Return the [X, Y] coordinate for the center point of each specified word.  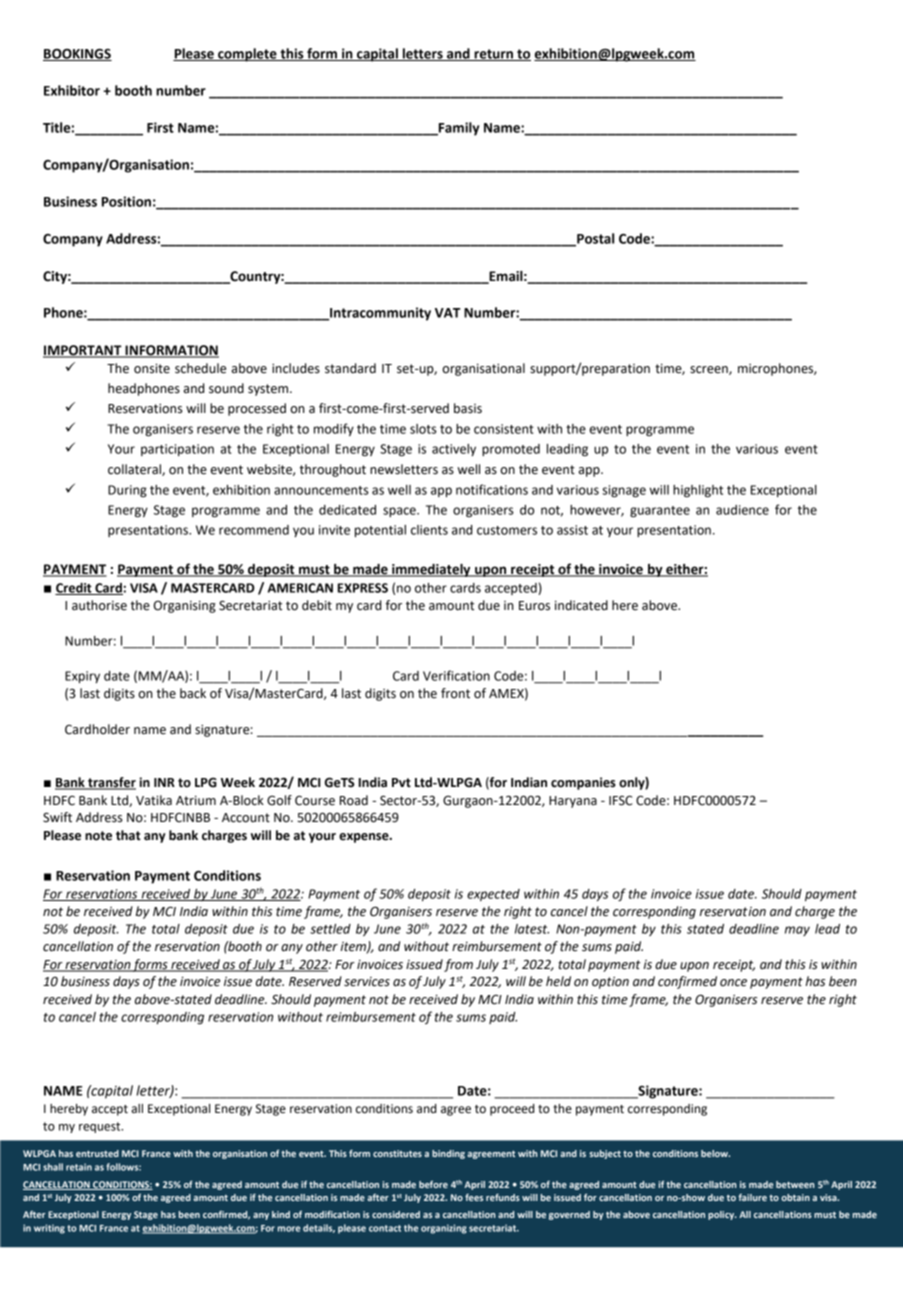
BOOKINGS [77, 55]
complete [247, 55]
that [128, 835]
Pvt [401, 783]
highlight [698, 491]
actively [454, 450]
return [493, 55]
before [433, 1184]
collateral [135, 470]
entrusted [97, 1153]
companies [583, 783]
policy [722, 1215]
